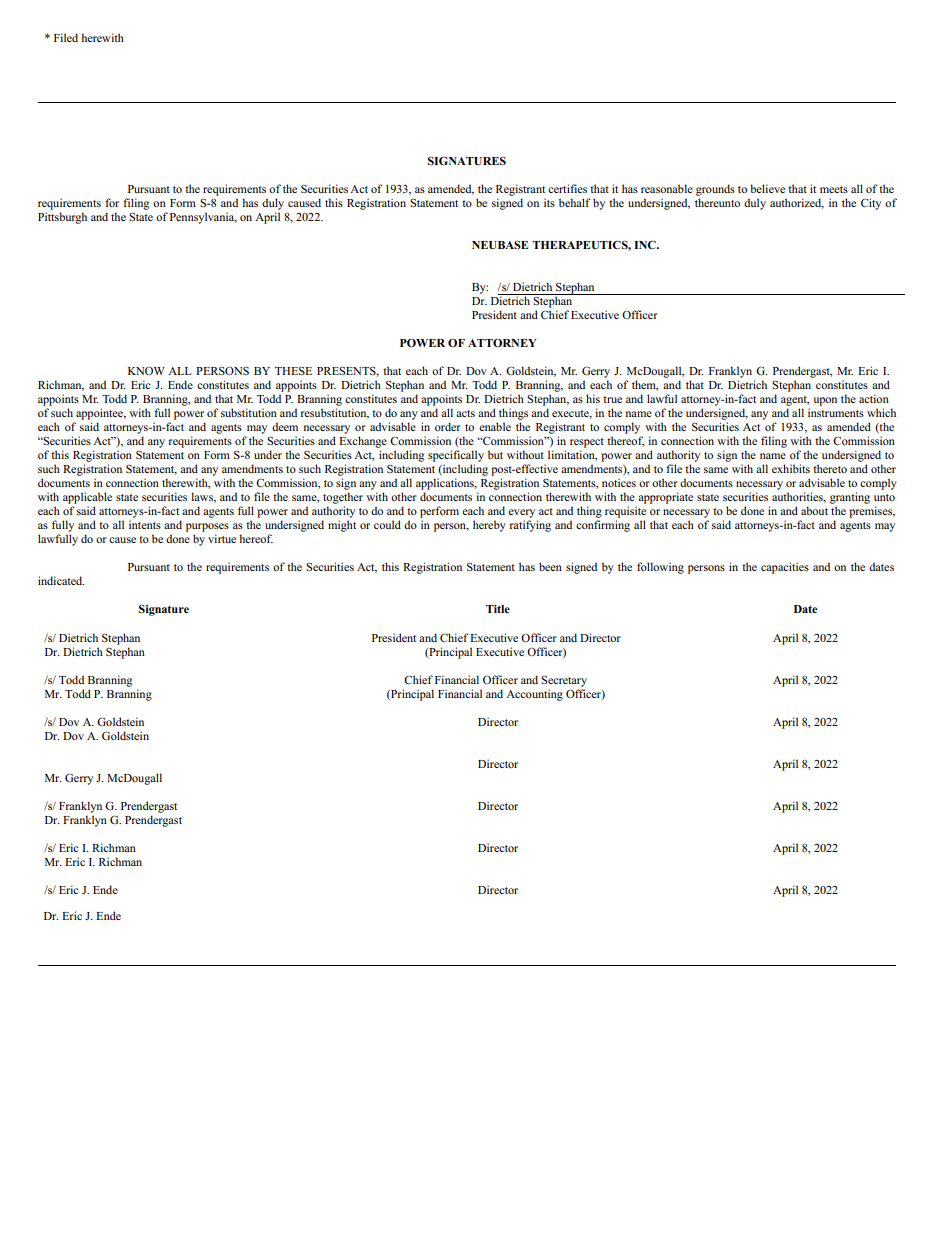 The image size is (952, 1233). Describe the element at coordinates (203, 218) in the image. I see `Pennsylvania` at that location.
